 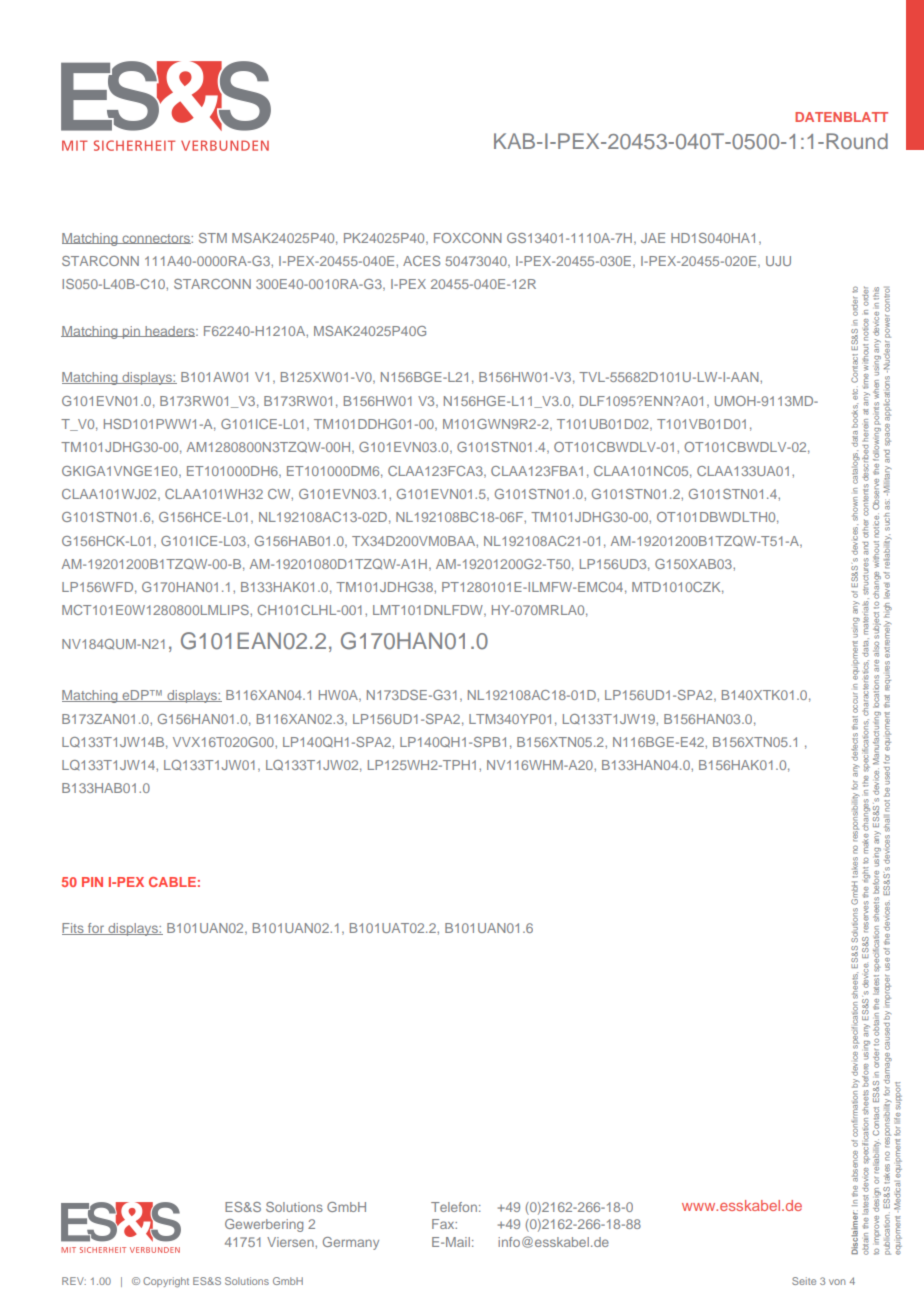 I want to click on ACES, so click(x=421, y=261).
